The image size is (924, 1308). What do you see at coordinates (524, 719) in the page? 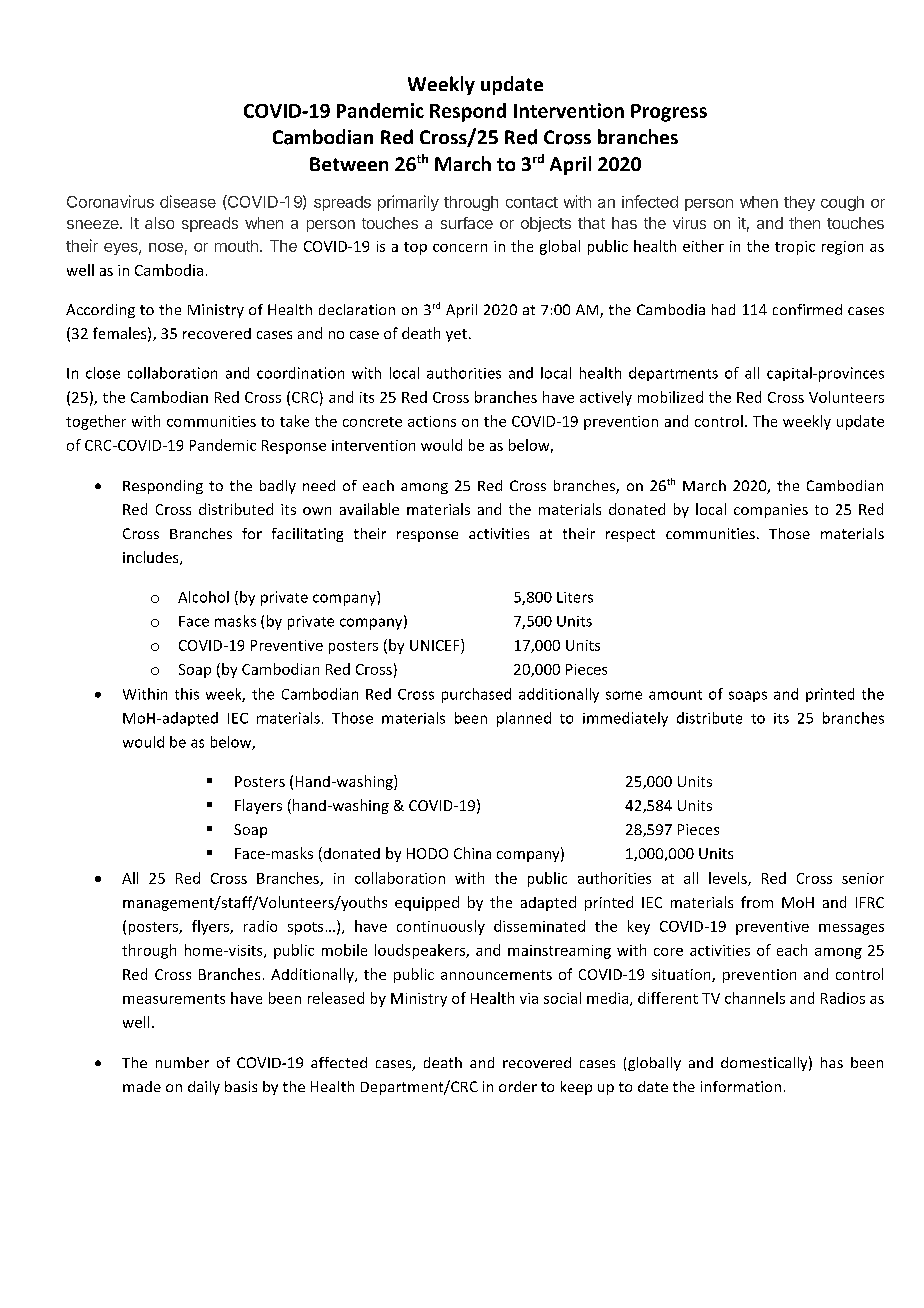
I see `planned` at bounding box center [524, 719].
